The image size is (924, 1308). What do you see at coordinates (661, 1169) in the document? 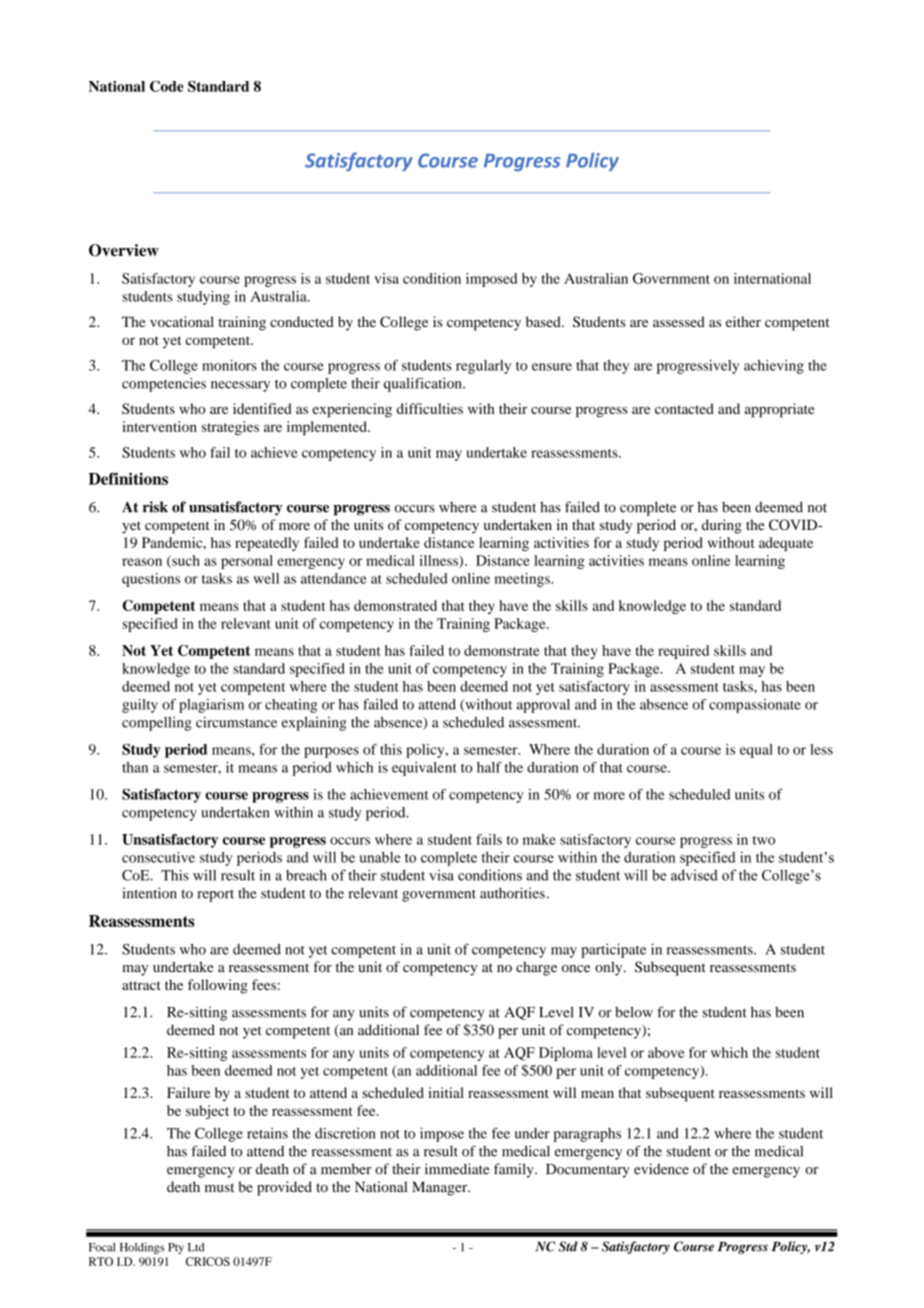
I see `evidence` at bounding box center [661, 1169].
